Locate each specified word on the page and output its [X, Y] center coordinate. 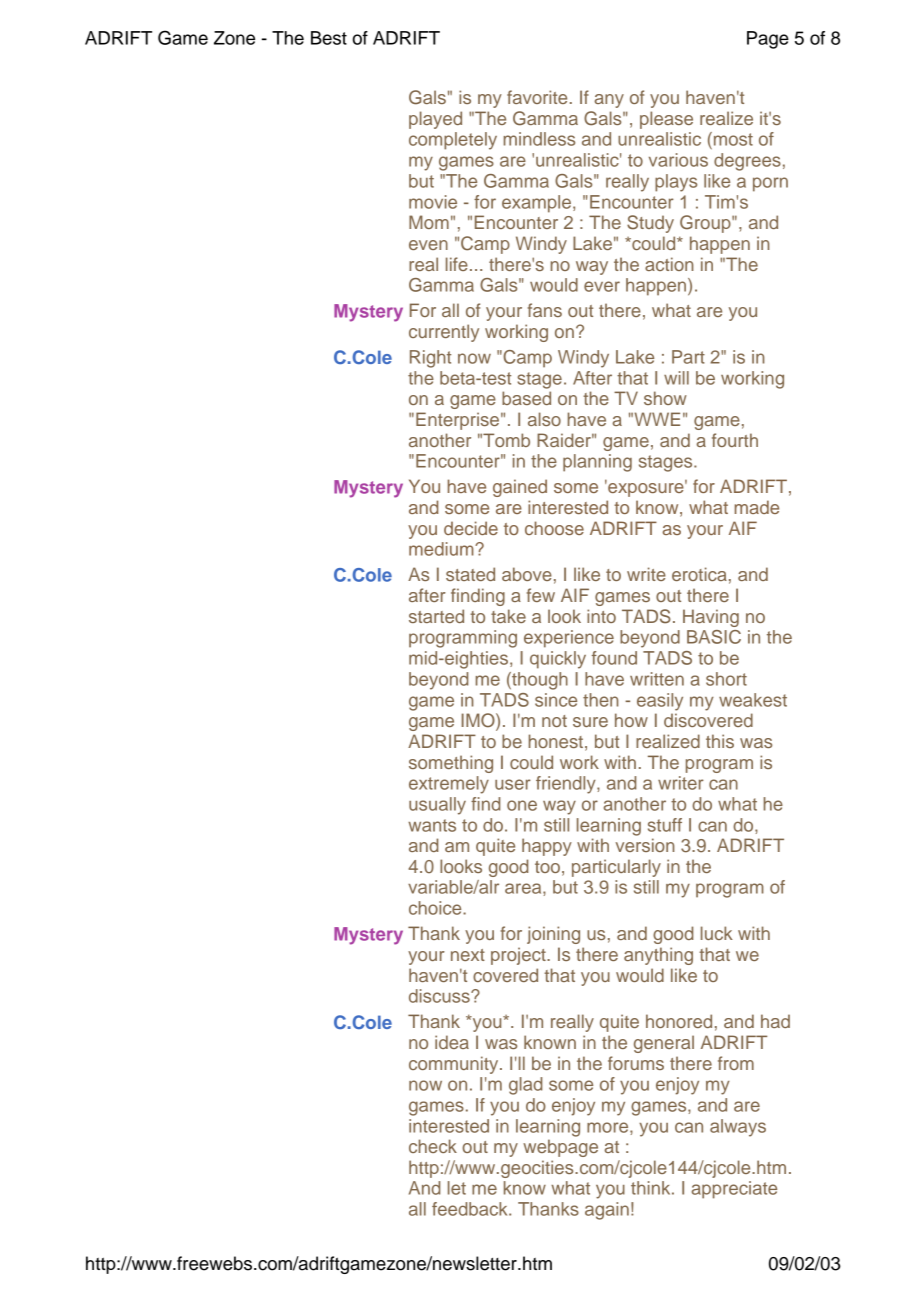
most [733, 139]
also [544, 419]
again [607, 1211]
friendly [567, 785]
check [433, 1146]
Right [430, 359]
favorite [537, 97]
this [720, 741]
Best [329, 38]
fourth [735, 440]
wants [432, 825]
